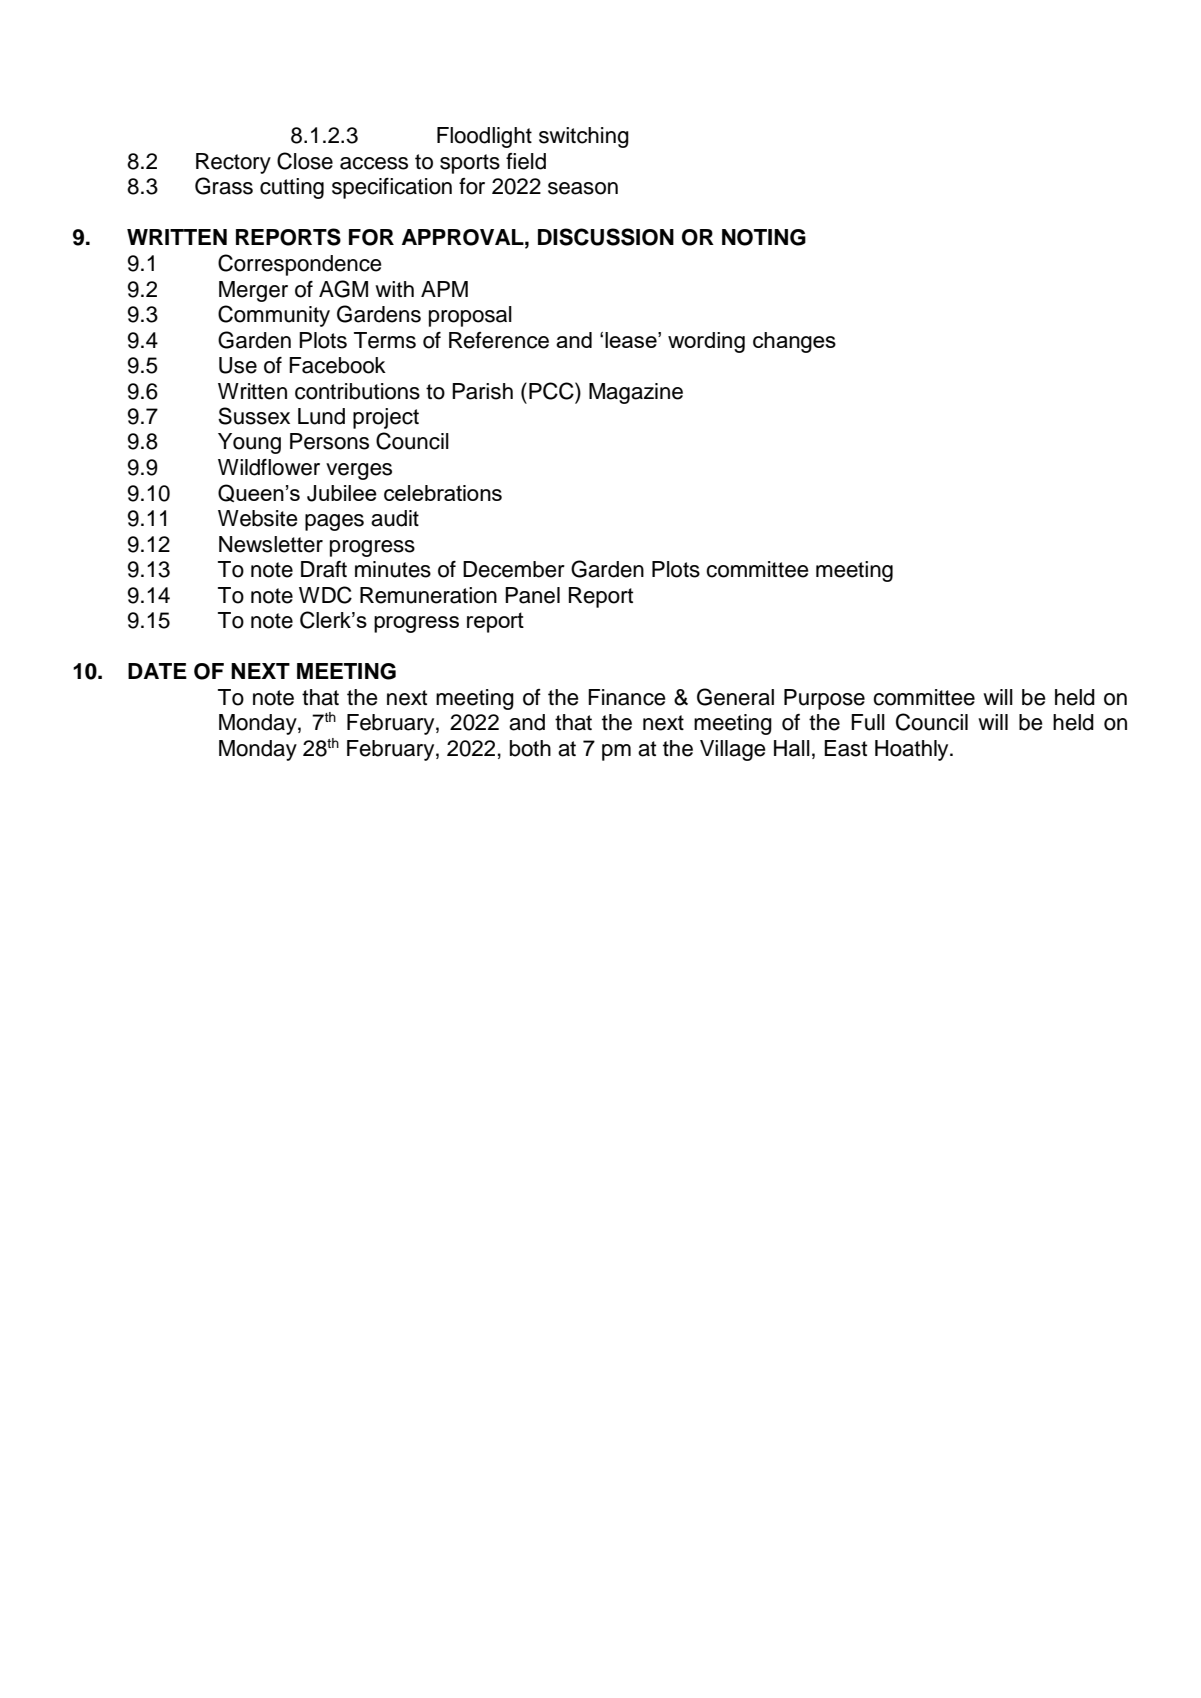 Image resolution: width=1201 pixels, height=1698 pixels. Describe the element at coordinates (157, 671) in the page. I see `DATE` at that location.
